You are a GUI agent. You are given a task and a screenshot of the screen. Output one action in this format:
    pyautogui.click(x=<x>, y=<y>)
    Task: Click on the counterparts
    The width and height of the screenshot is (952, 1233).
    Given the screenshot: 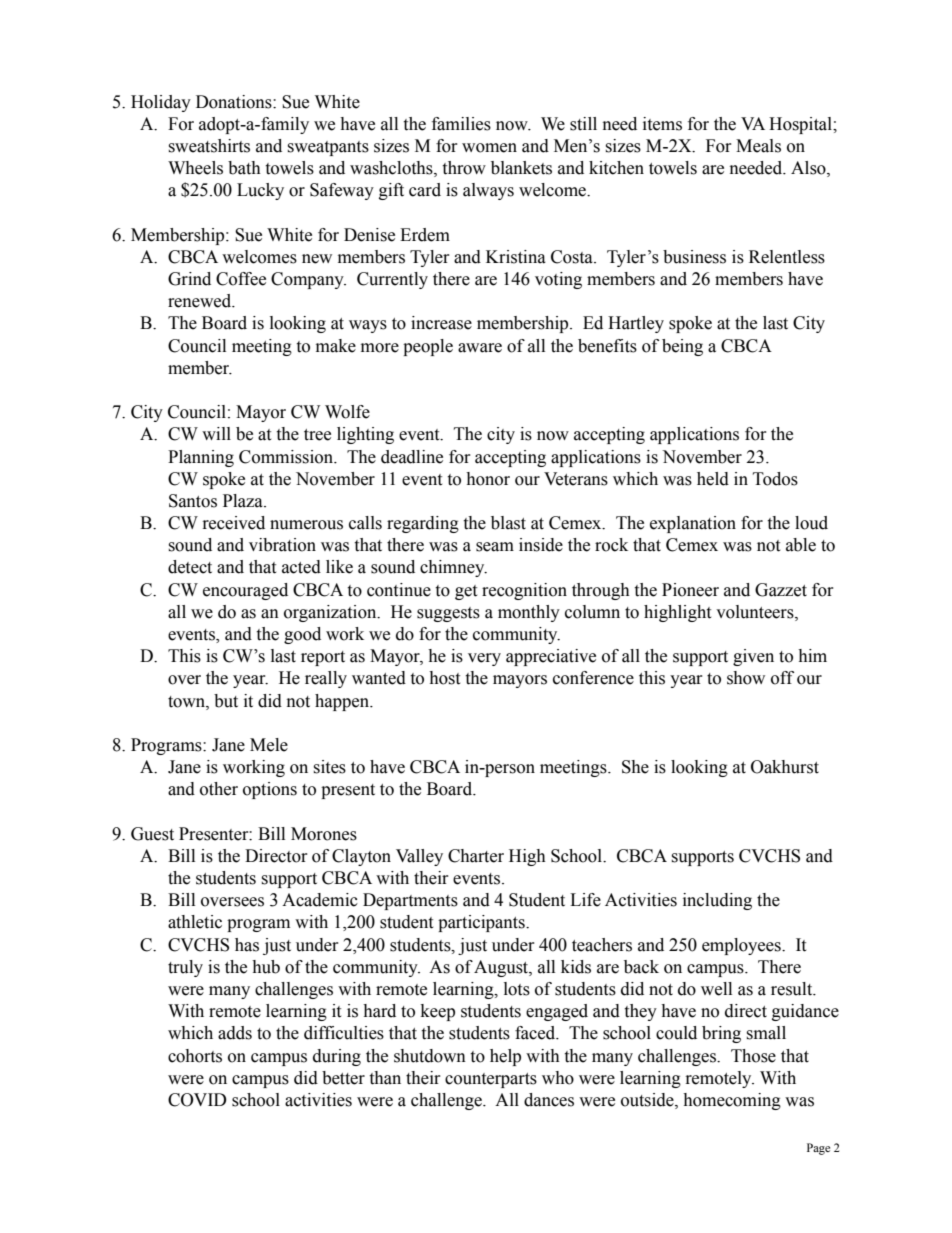 What is the action you would take?
    pyautogui.click(x=491, y=1080)
